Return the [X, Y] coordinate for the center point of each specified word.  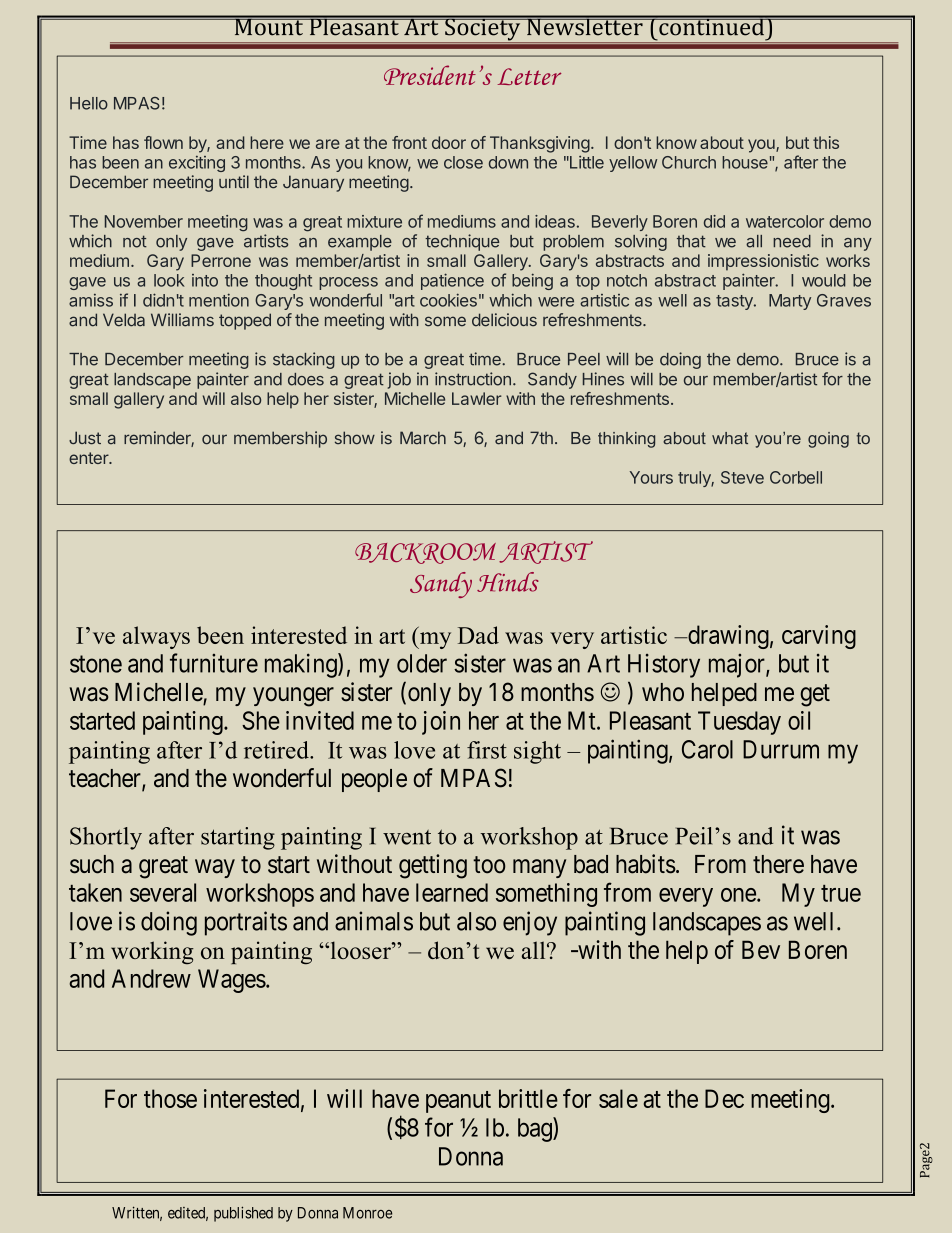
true [841, 893]
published [243, 1214]
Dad [478, 635]
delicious [504, 320]
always [156, 637]
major [738, 666]
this [826, 142]
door [449, 142]
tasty [735, 302]
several [163, 892]
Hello [89, 103]
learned [452, 892]
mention [219, 300]
